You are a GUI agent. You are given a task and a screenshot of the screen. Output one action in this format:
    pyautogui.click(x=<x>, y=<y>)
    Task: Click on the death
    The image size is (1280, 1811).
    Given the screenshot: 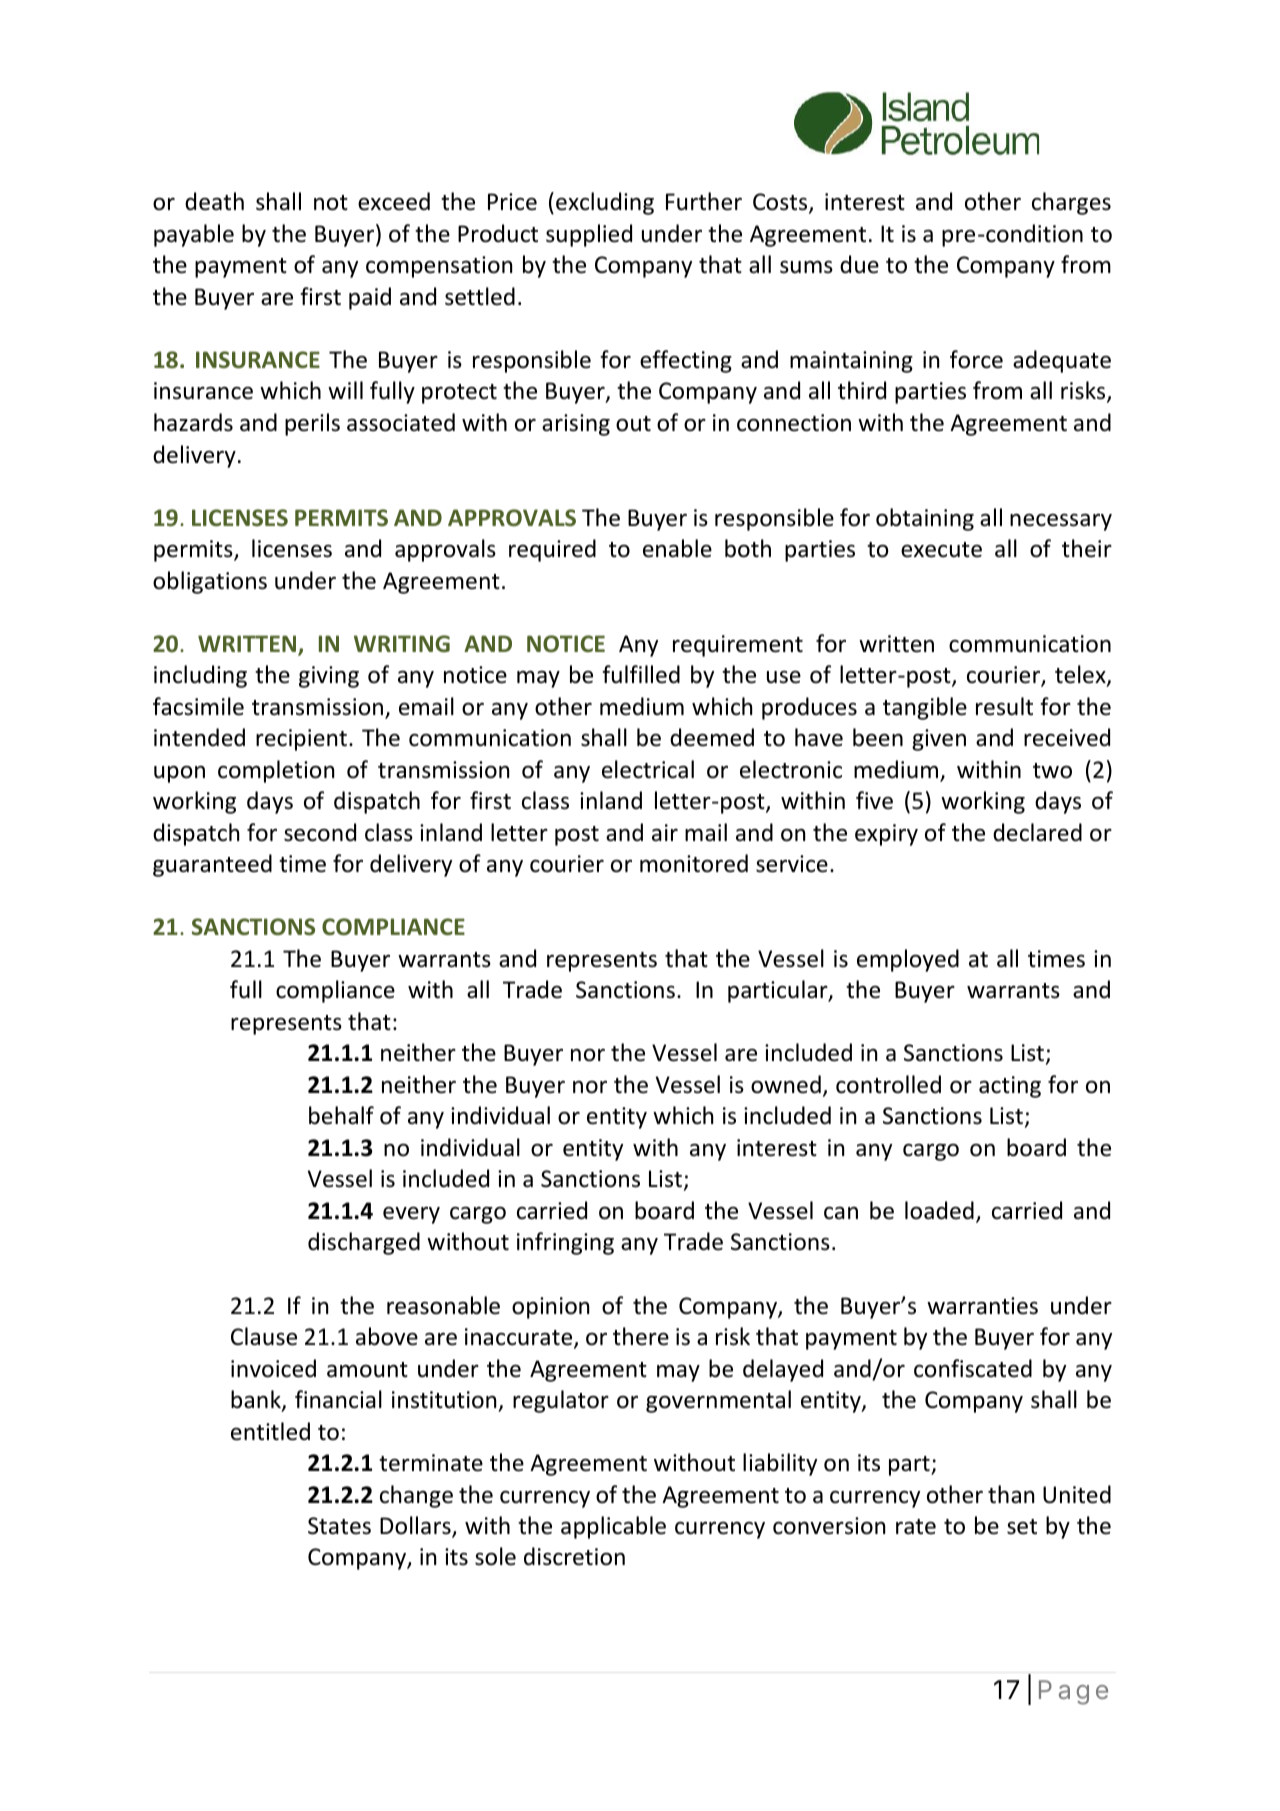 What is the action you would take?
    pyautogui.click(x=214, y=201)
